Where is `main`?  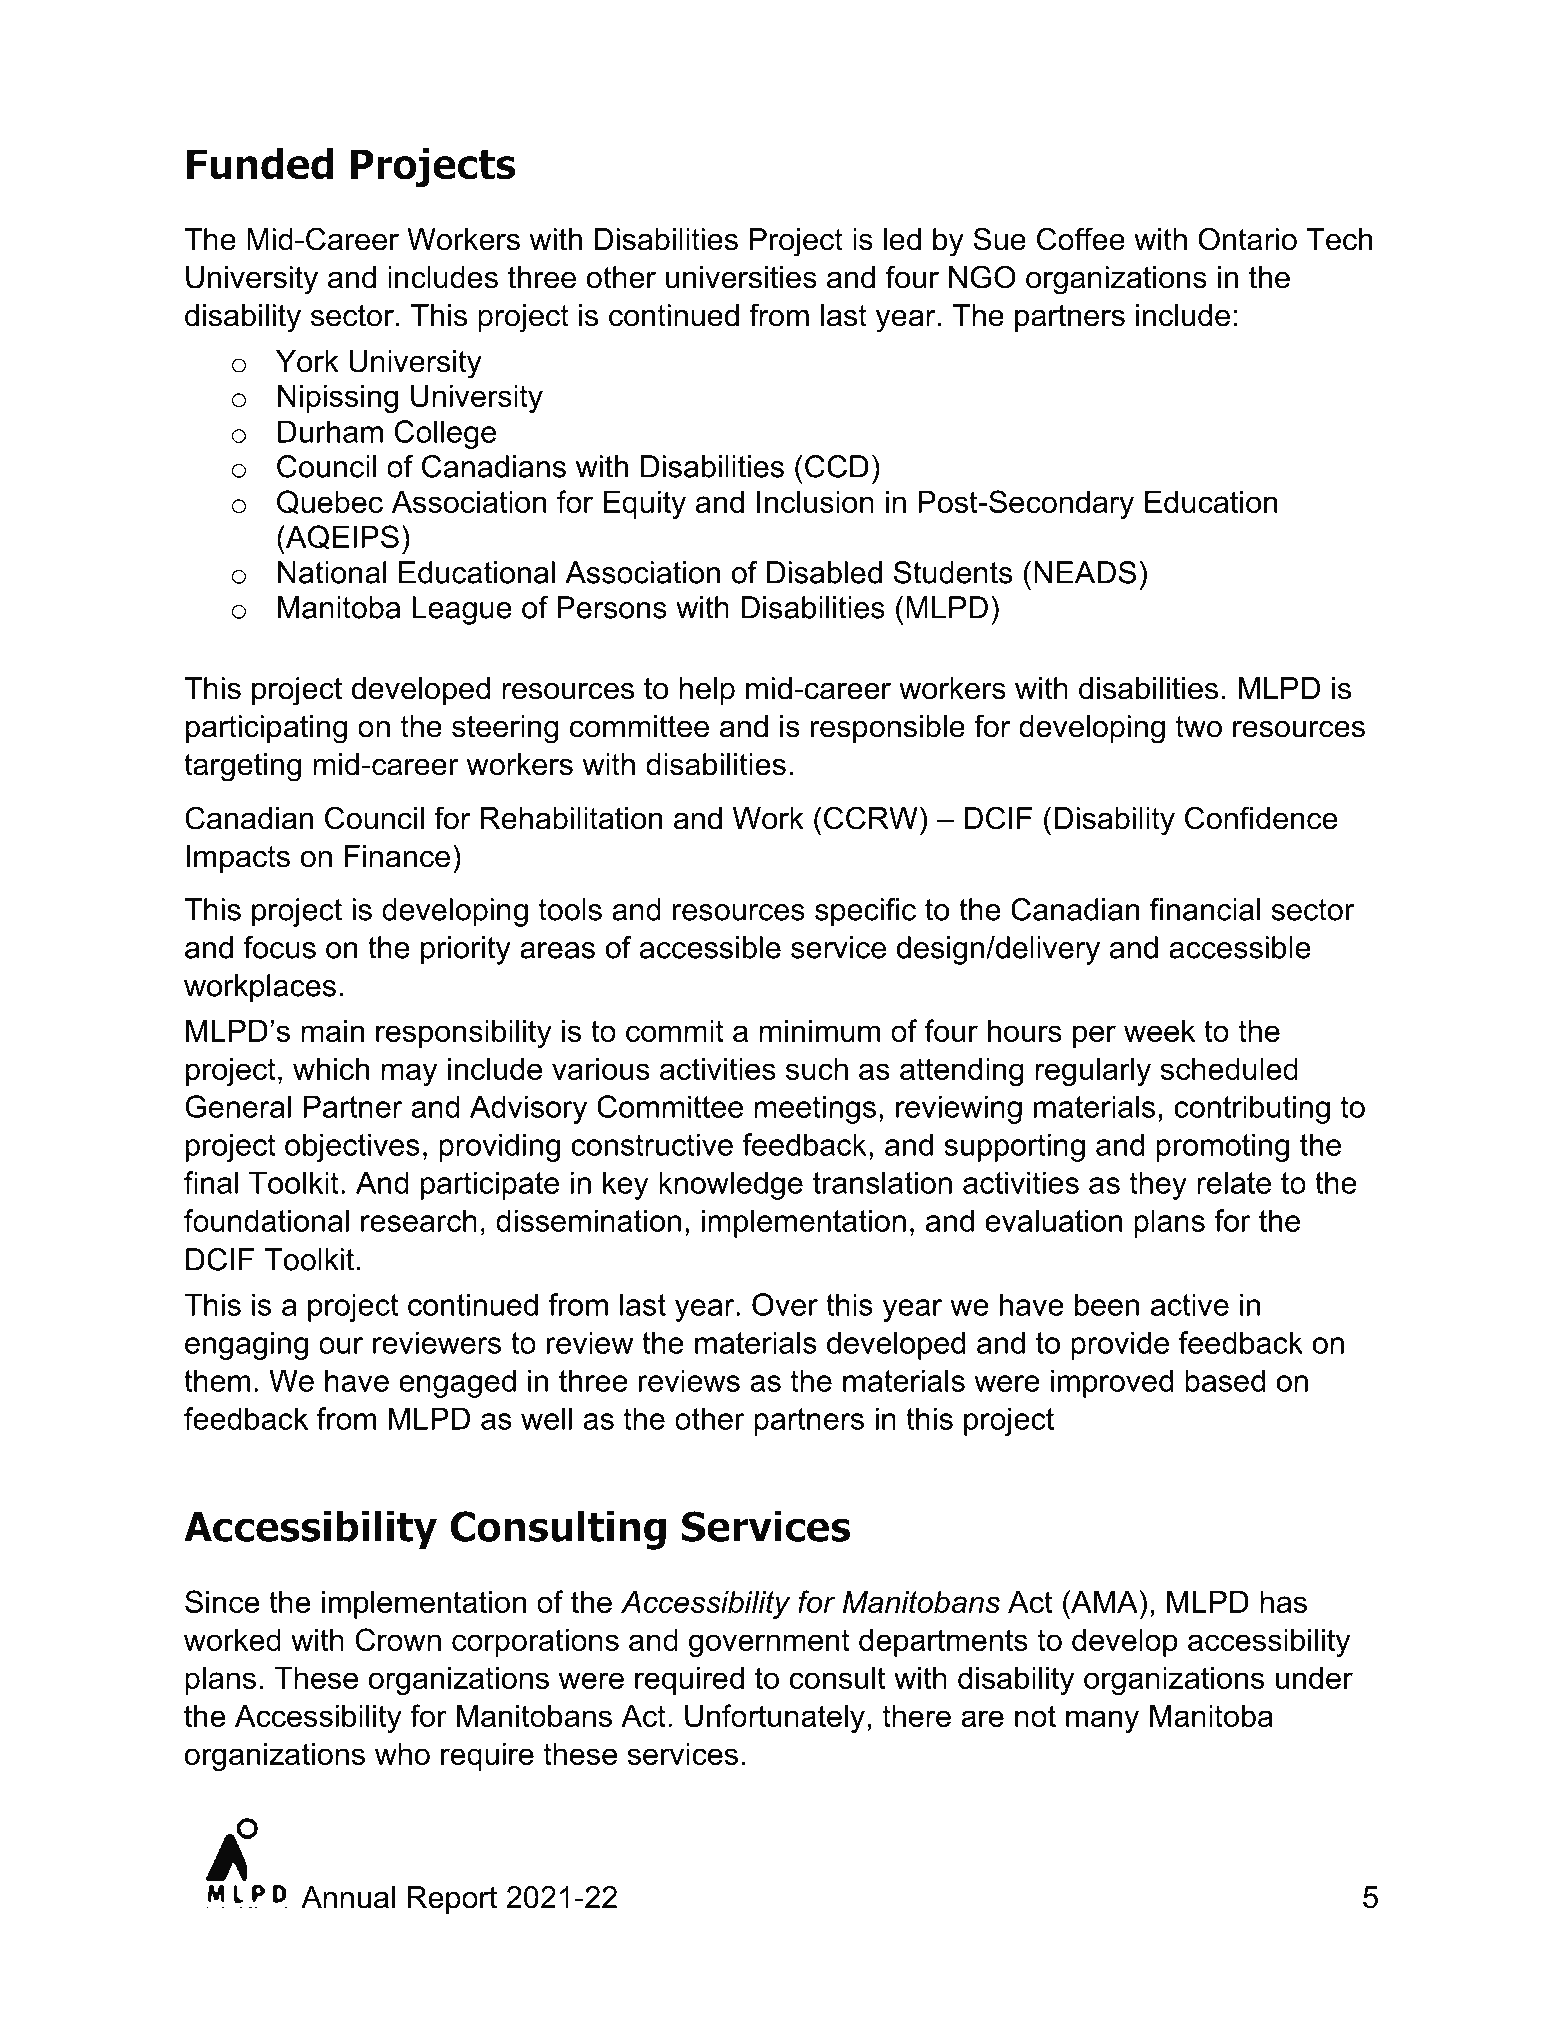 main is located at coordinates (332, 1031).
